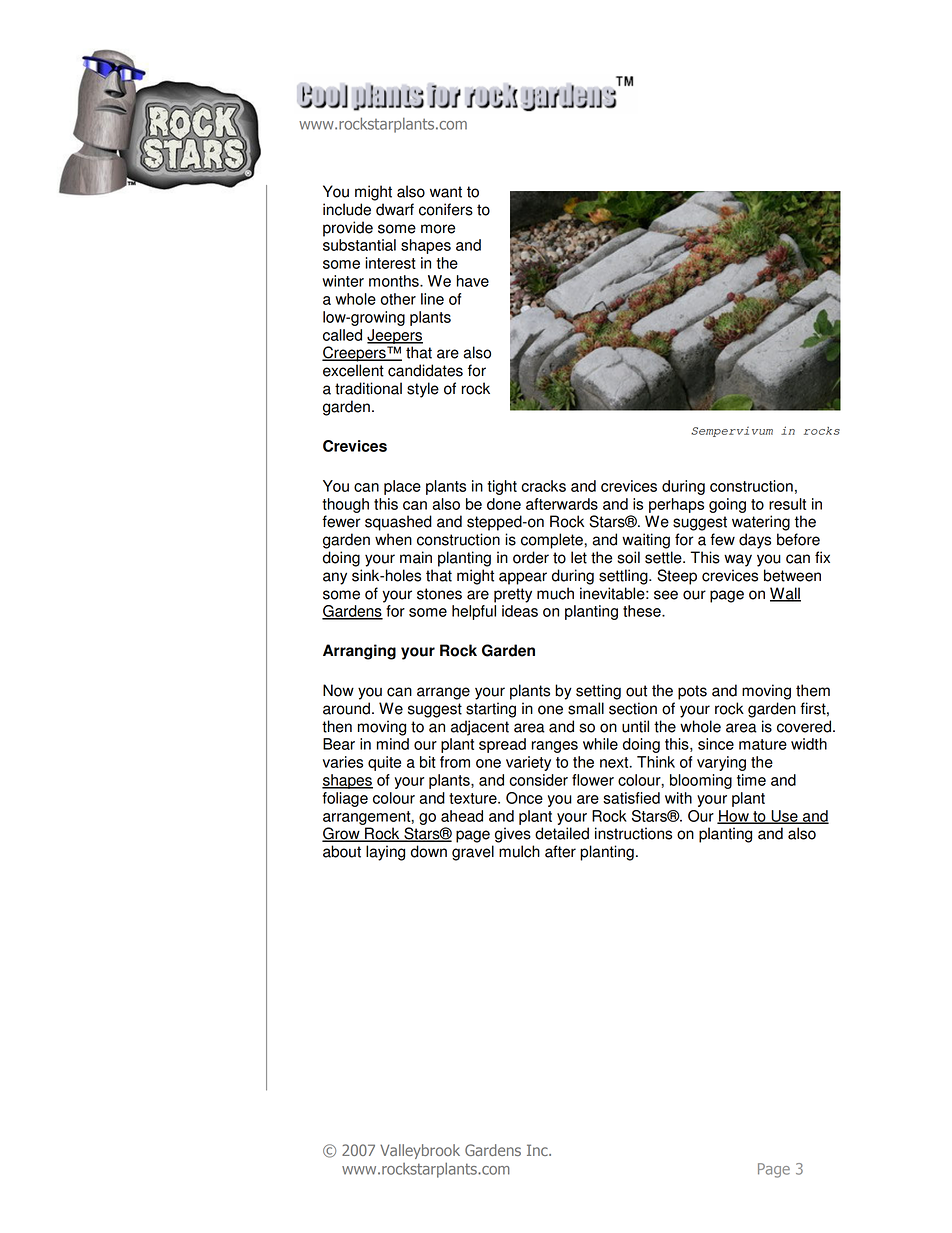 The image size is (952, 1233). Describe the element at coordinates (562, 833) in the screenshot. I see `detailed` at that location.
